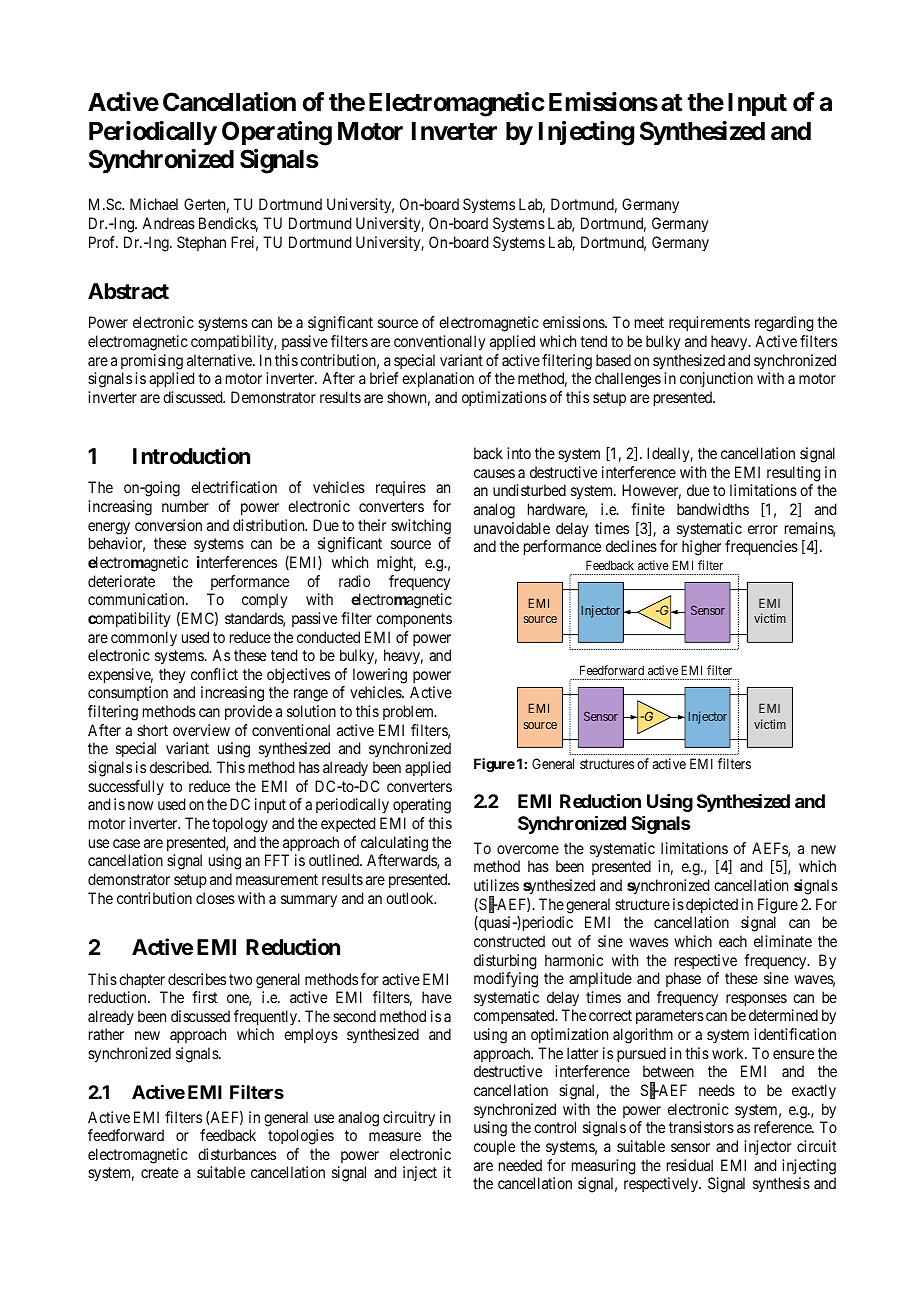  Describe the element at coordinates (409, 712) in the screenshot. I see `problem` at that location.
